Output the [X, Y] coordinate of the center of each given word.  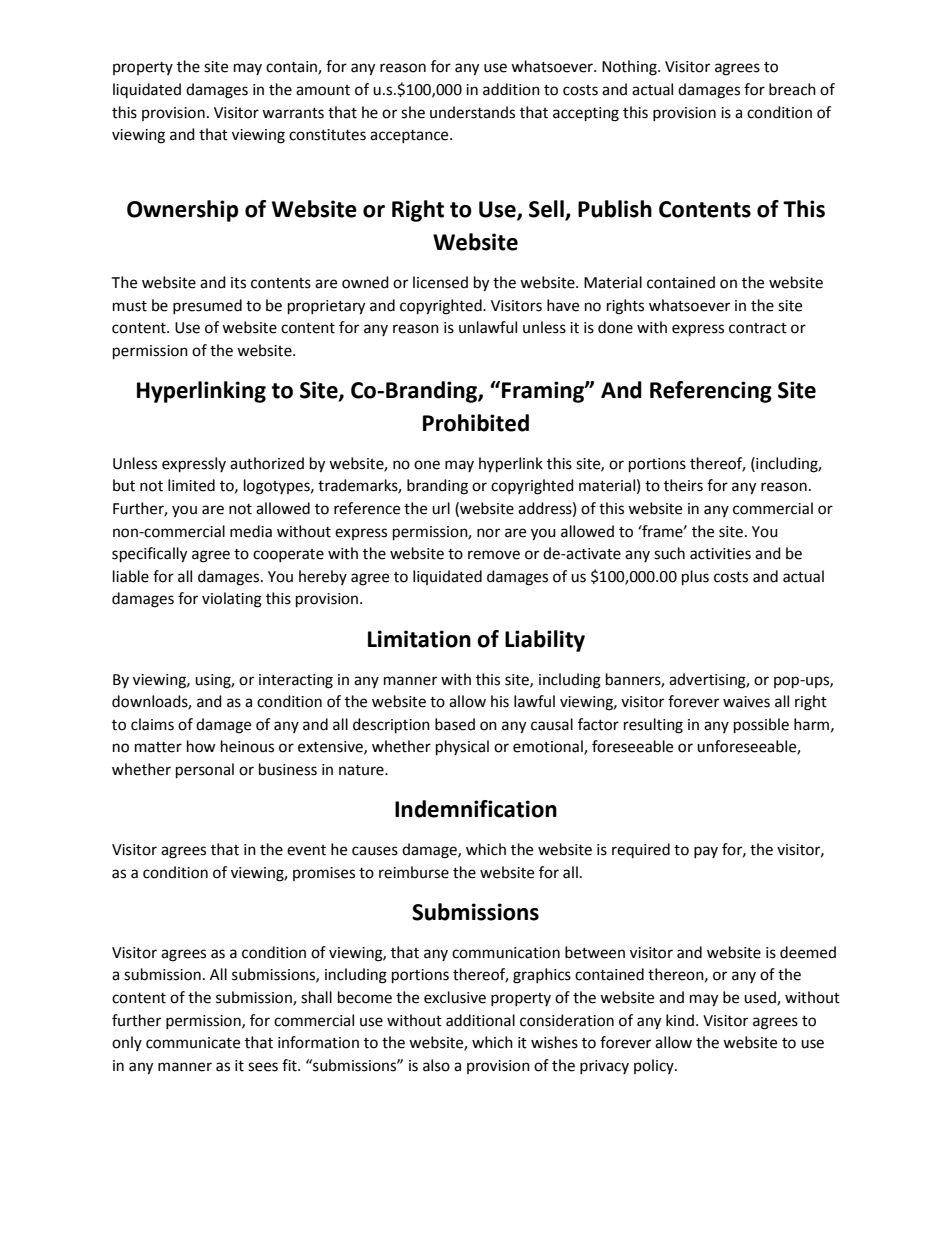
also [436, 1065]
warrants [293, 113]
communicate [193, 1043]
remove [494, 555]
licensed [440, 282]
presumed [207, 306]
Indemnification [476, 809]
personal [205, 771]
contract [758, 328]
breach [792, 89]
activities [720, 554]
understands [472, 112]
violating [232, 600]
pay [706, 852]
